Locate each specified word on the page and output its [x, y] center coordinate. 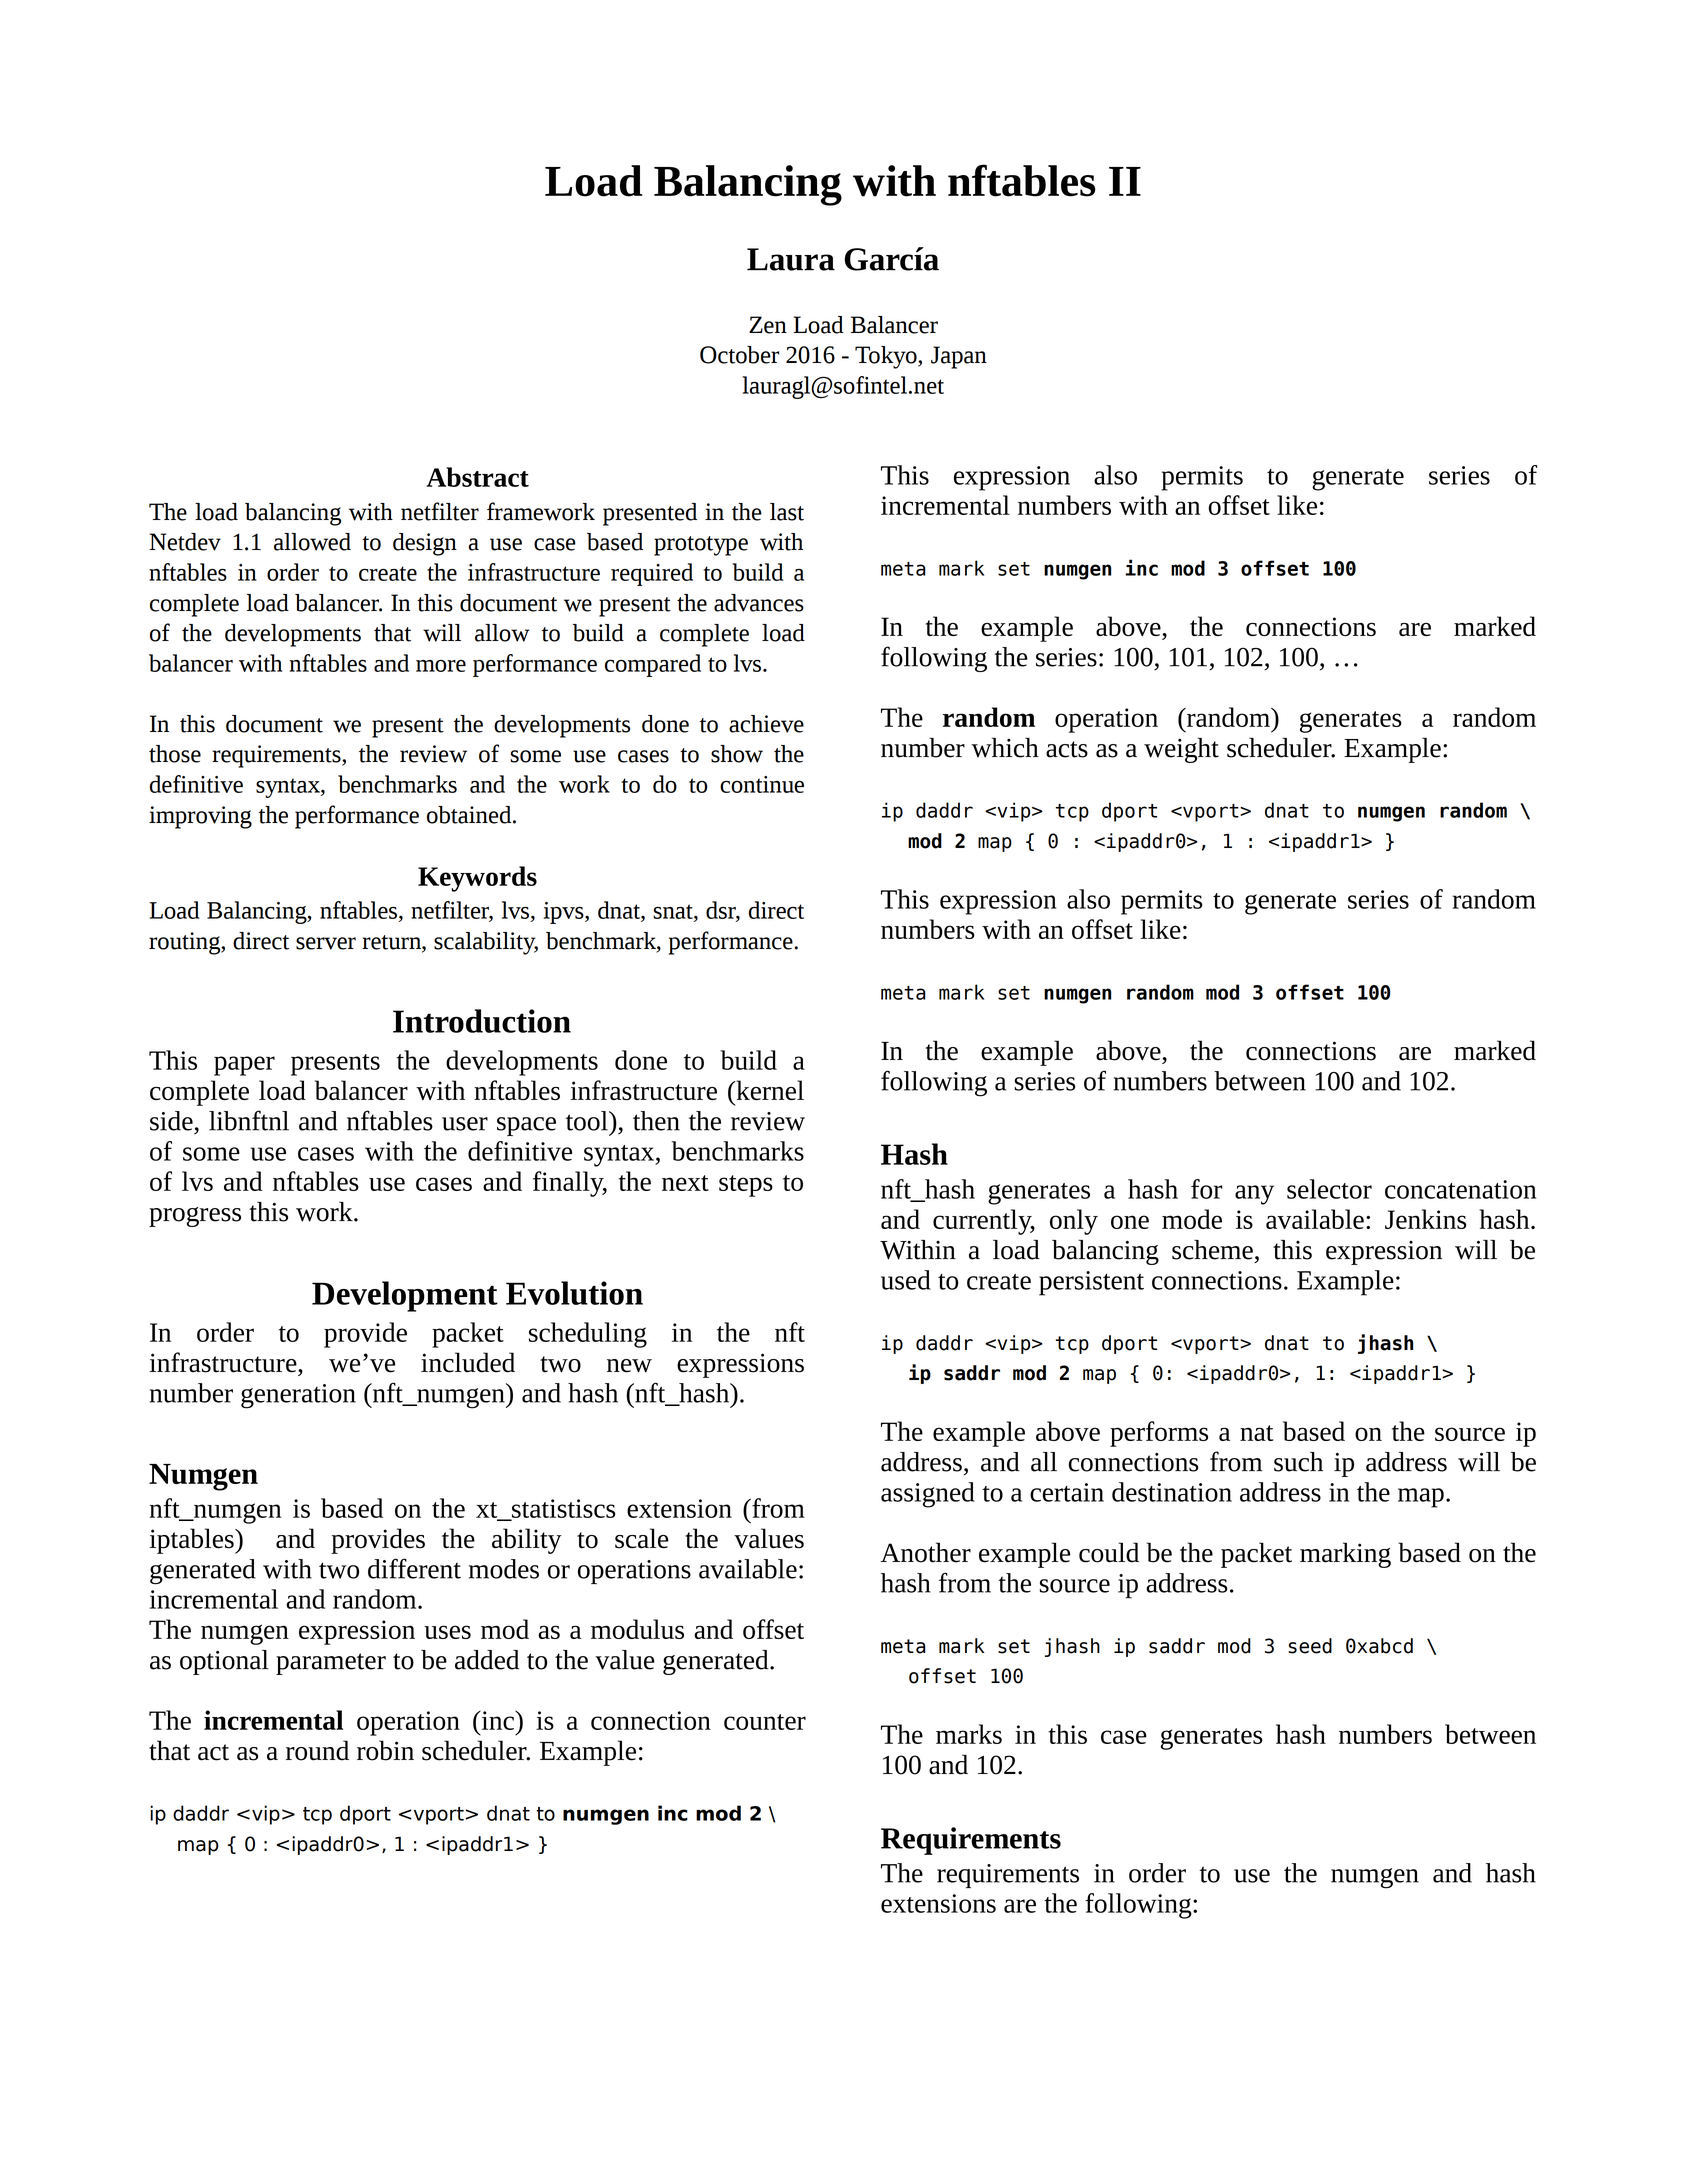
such [1298, 1462]
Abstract [477, 477]
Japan [959, 357]
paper [244, 1066]
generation [298, 1396]
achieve [766, 724]
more [441, 666]
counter [765, 1722]
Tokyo [887, 357]
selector [1329, 1189]
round [317, 1750]
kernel [769, 1090]
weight [1181, 750]
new [629, 1366]
